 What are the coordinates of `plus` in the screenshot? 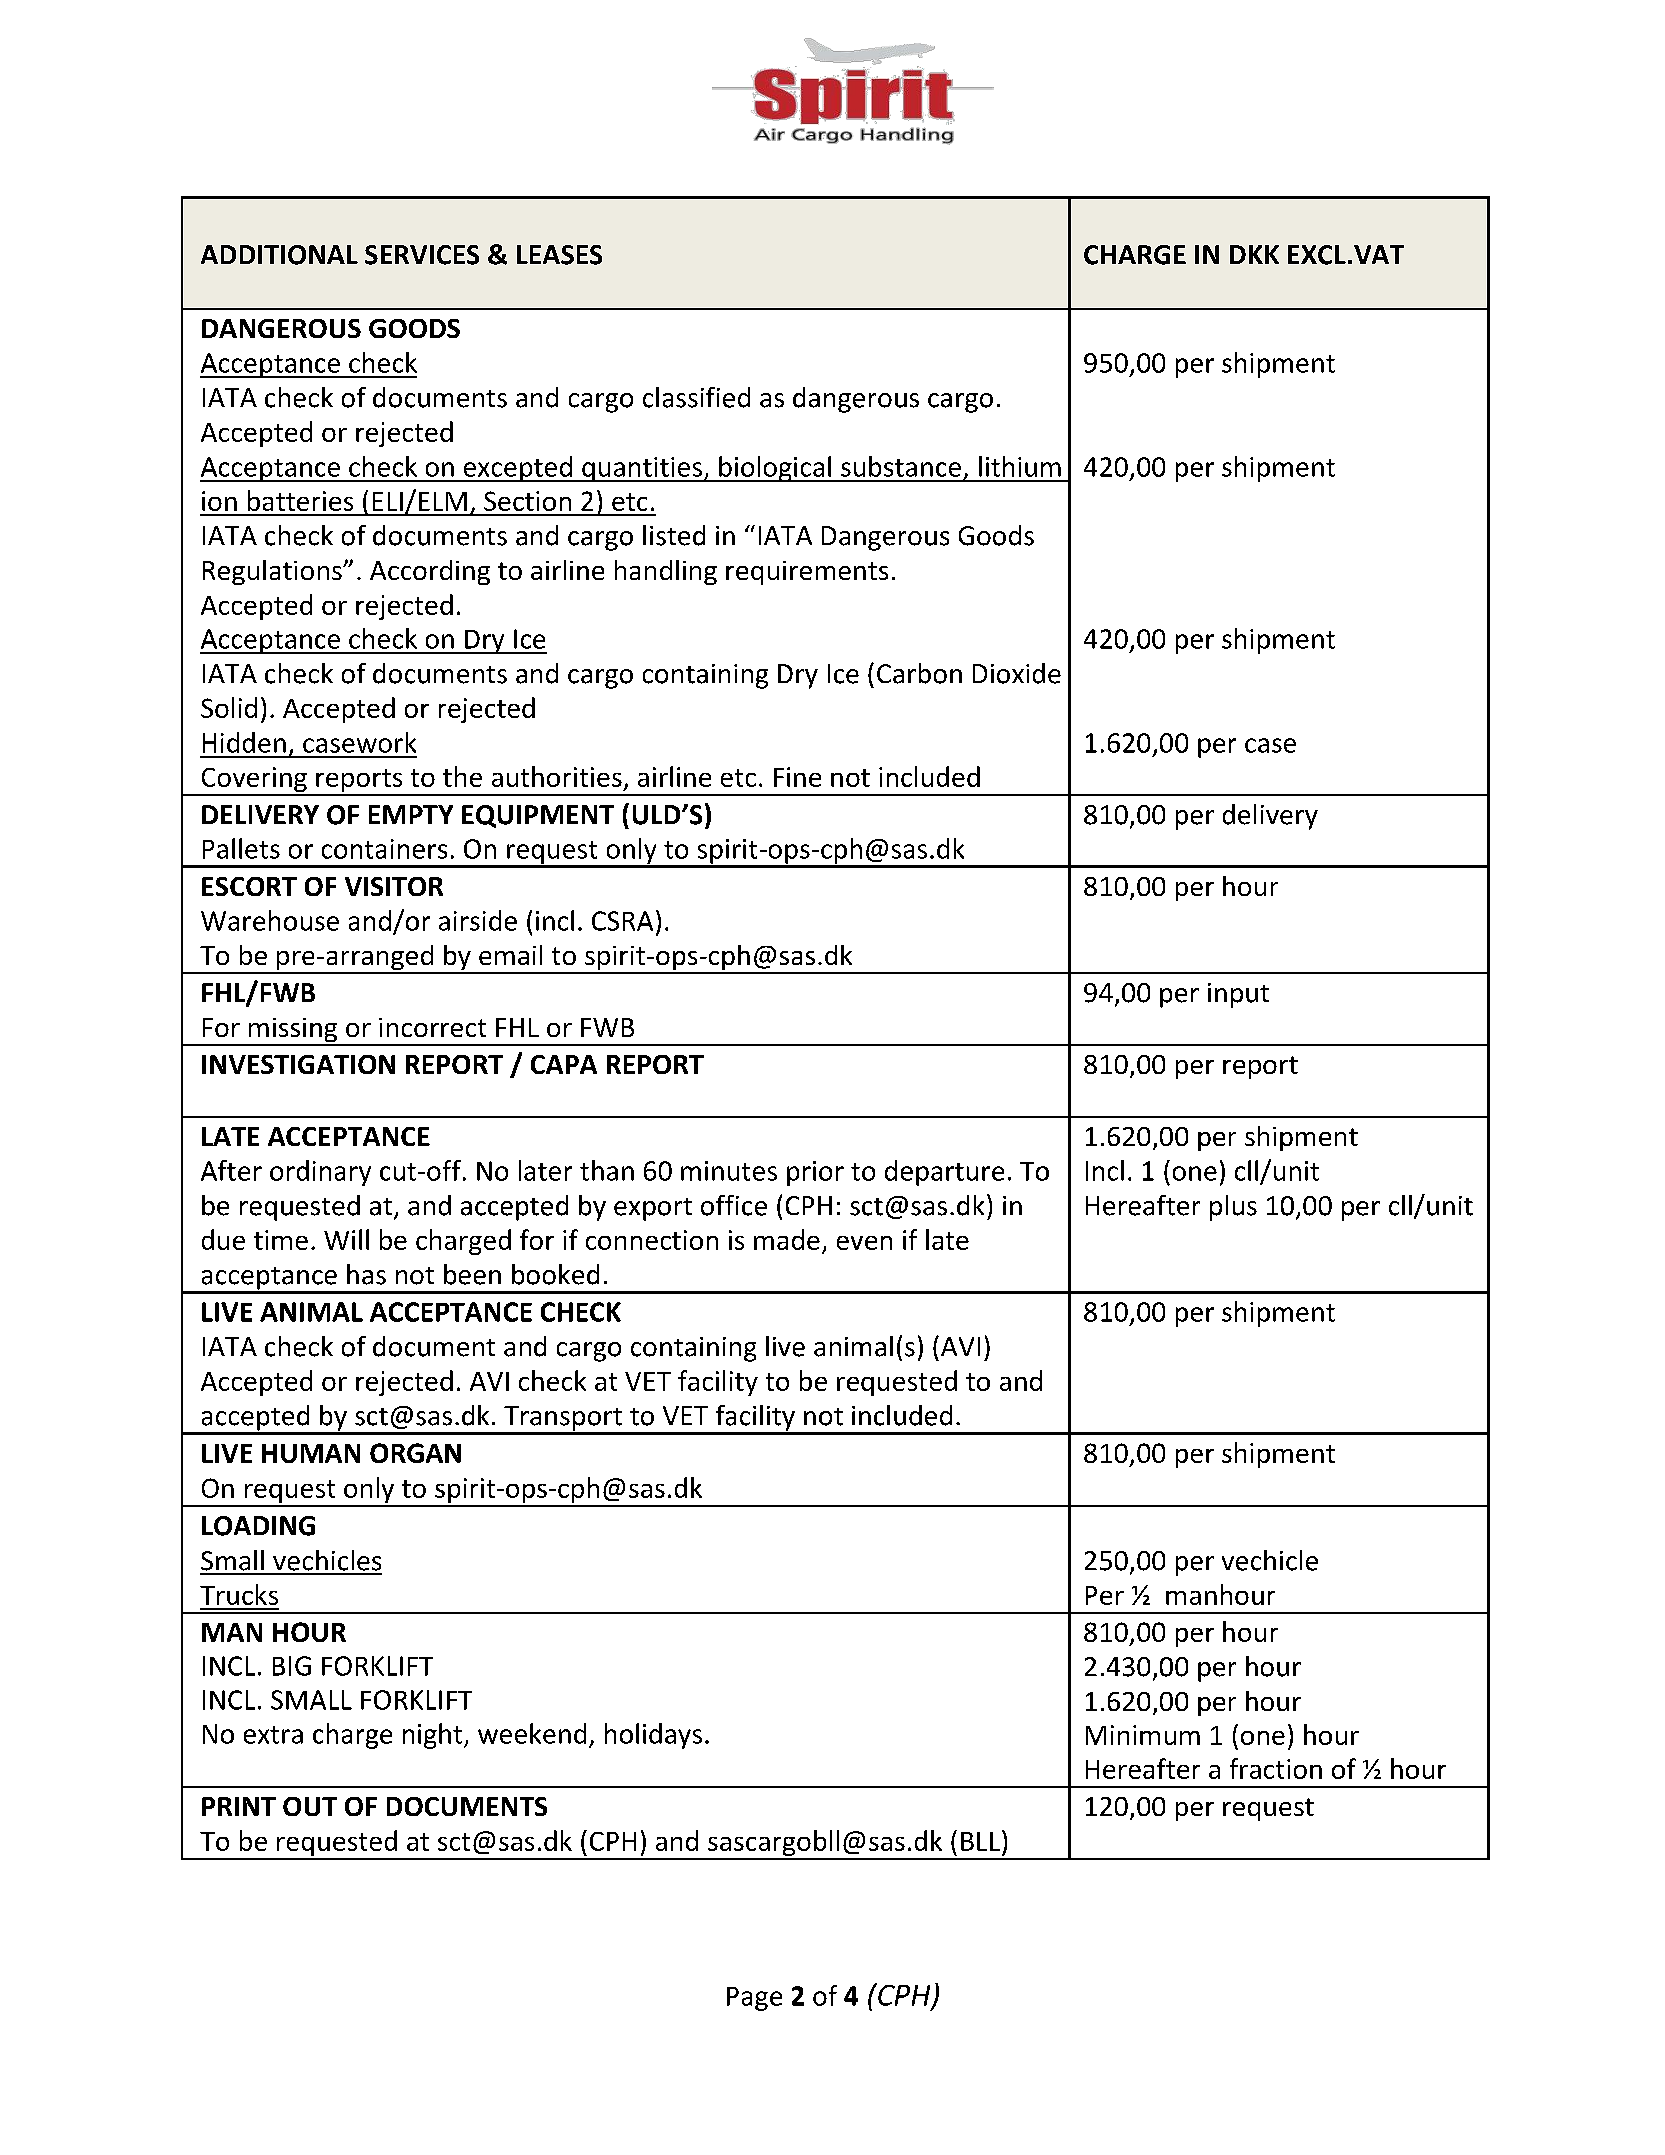 It's located at (1233, 1208).
